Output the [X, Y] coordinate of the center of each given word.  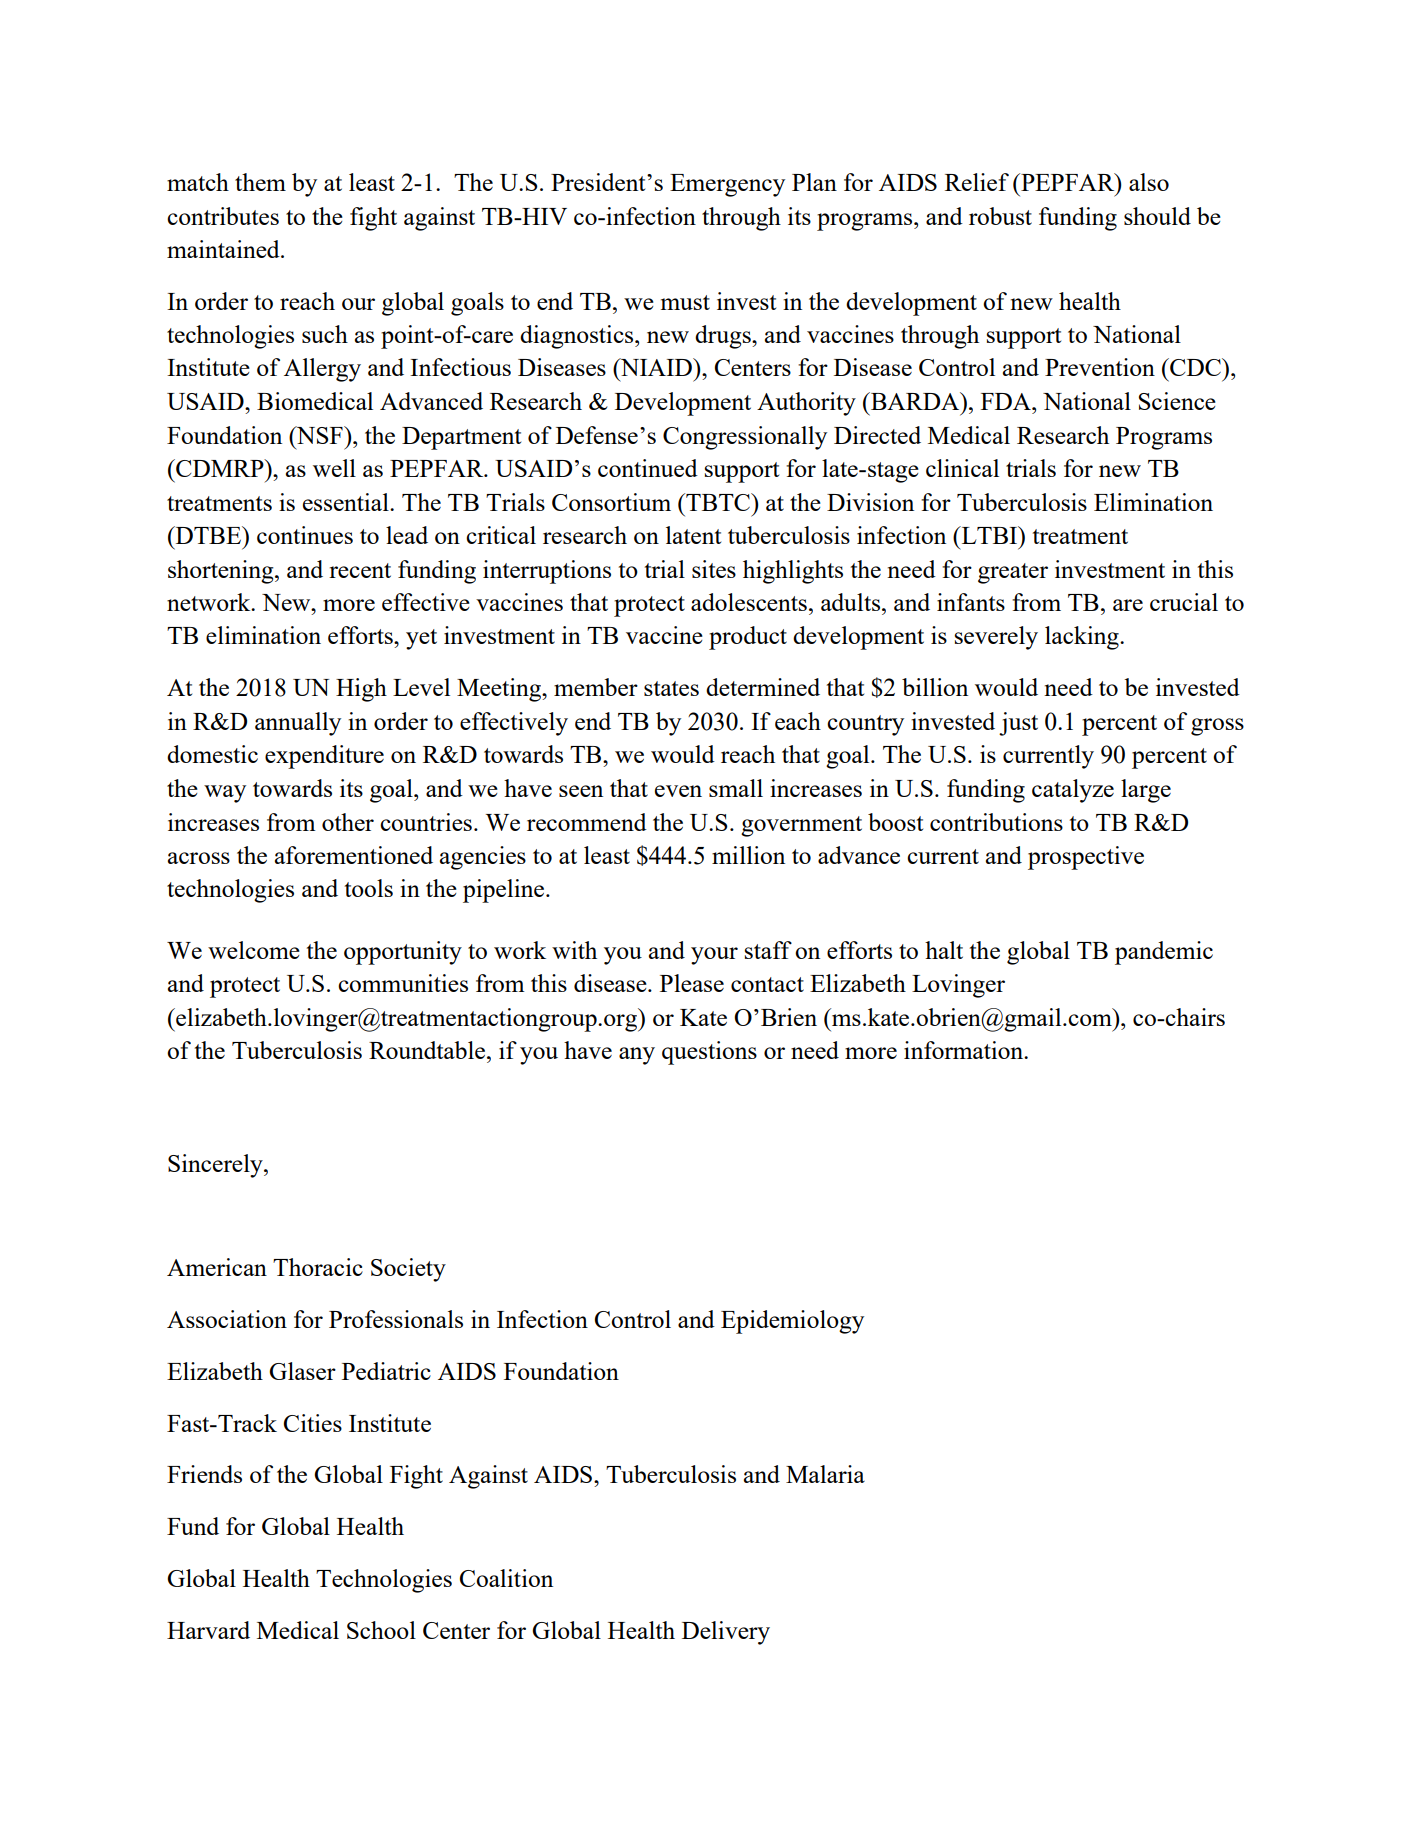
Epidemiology [792, 1322]
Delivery [726, 1633]
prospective [1086, 858]
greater [1013, 573]
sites [714, 569]
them [260, 182]
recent [360, 570]
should [1157, 216]
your [714, 956]
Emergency [727, 185]
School [381, 1630]
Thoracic [318, 1267]
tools [369, 888]
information [965, 1050]
